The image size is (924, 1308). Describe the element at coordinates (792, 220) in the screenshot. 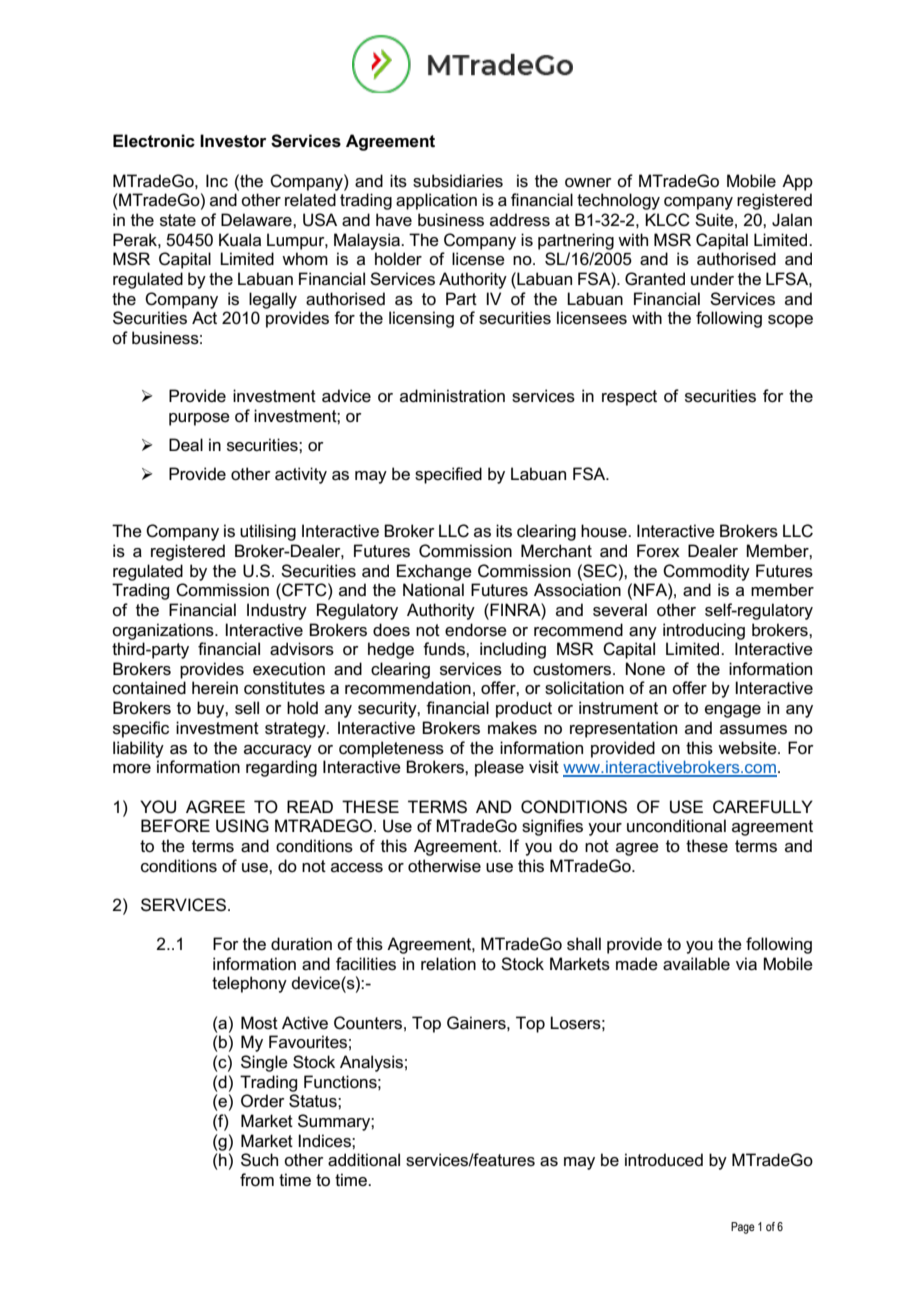

I see `Jalan` at that location.
